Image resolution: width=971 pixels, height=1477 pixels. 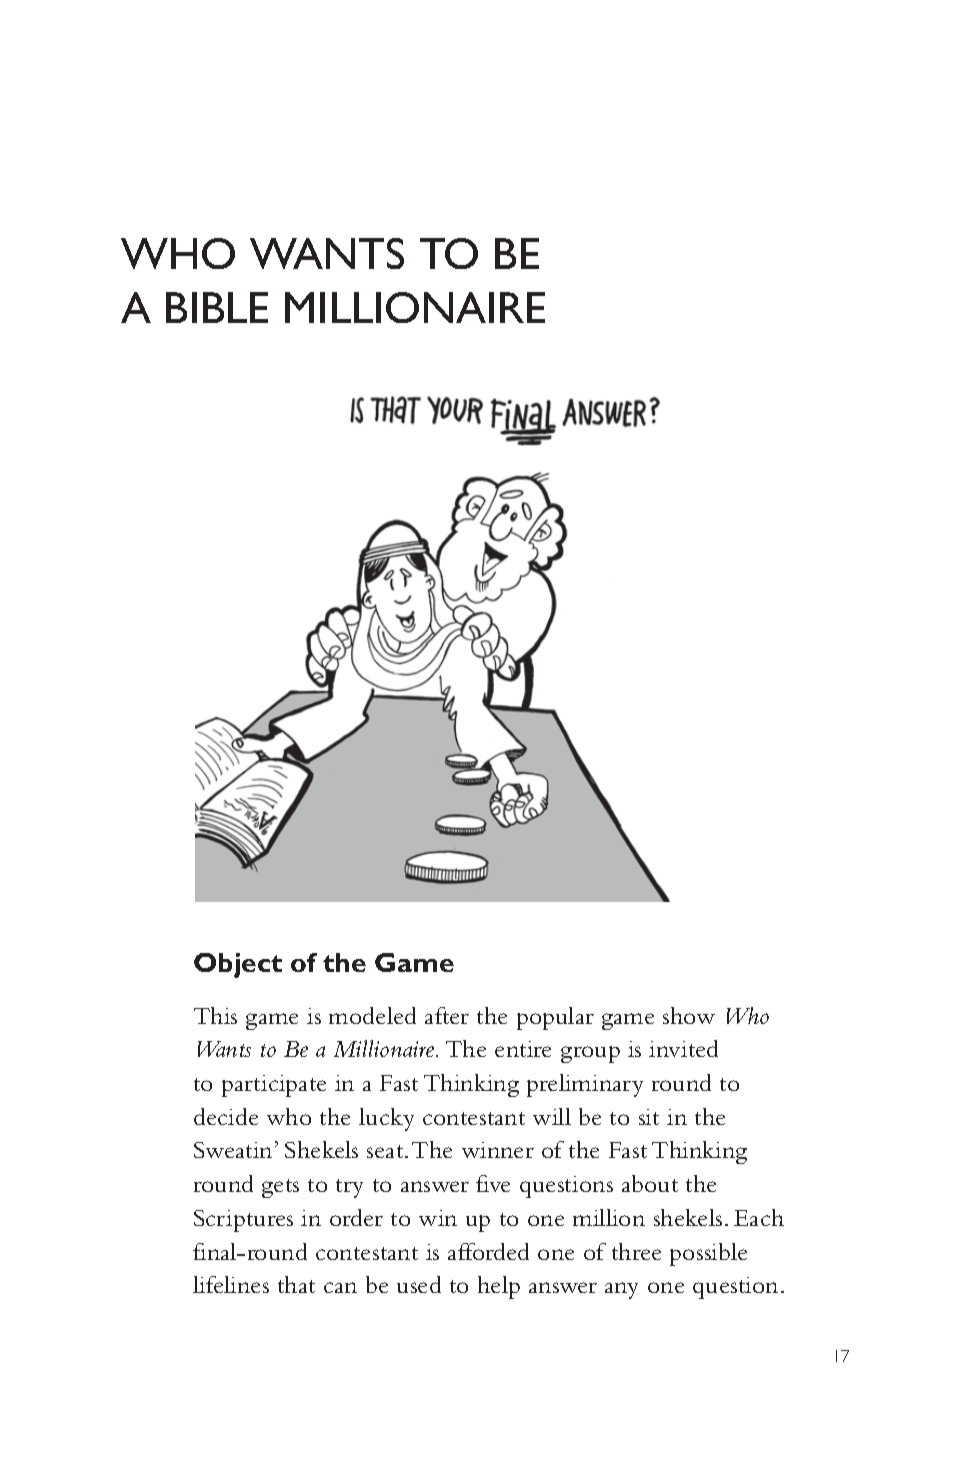 I want to click on participate, so click(x=274, y=1086).
